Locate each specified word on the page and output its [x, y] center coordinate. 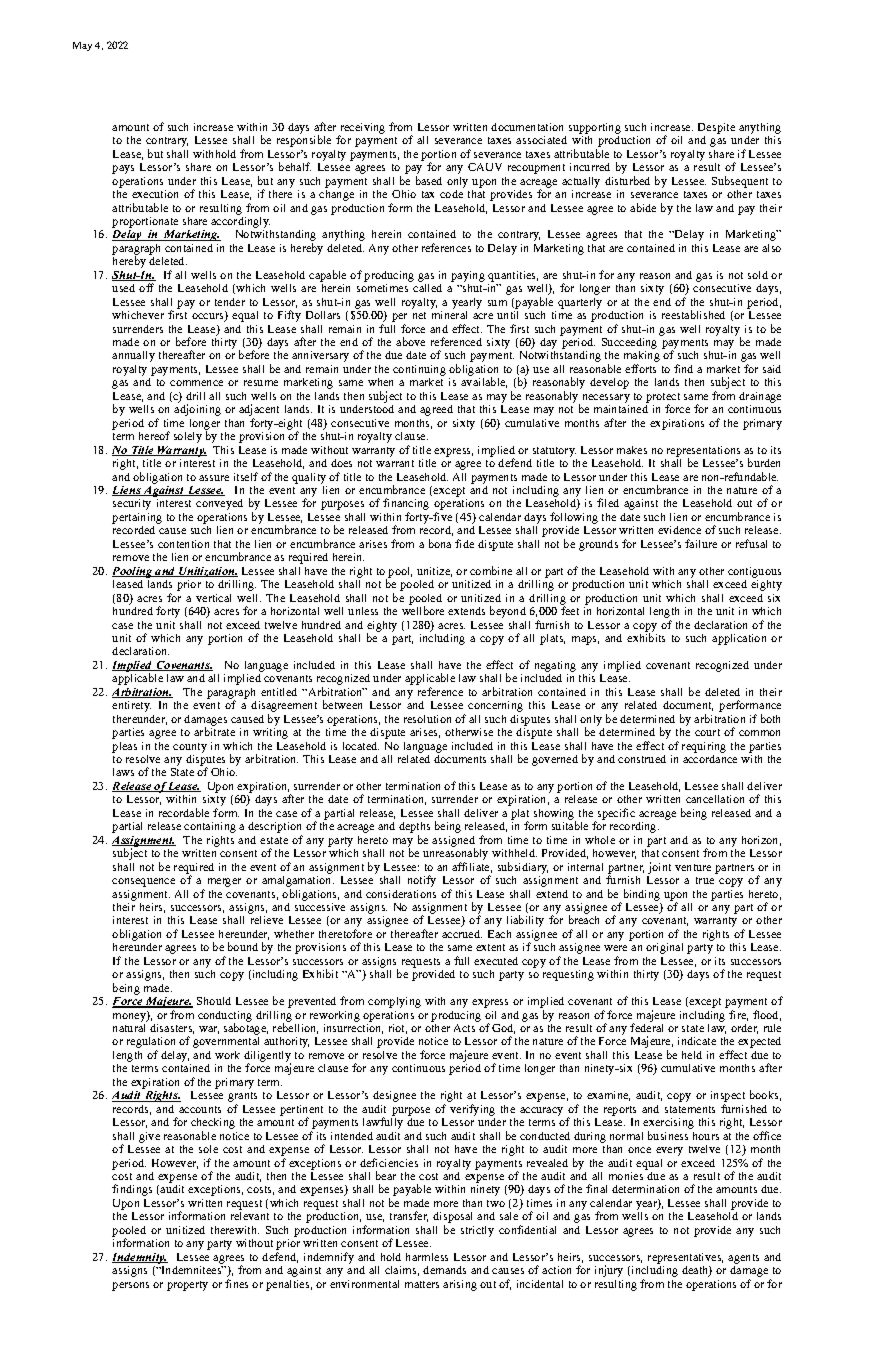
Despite [716, 128]
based [429, 180]
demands [444, 1270]
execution [155, 194]
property [187, 1286]
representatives [685, 1258]
